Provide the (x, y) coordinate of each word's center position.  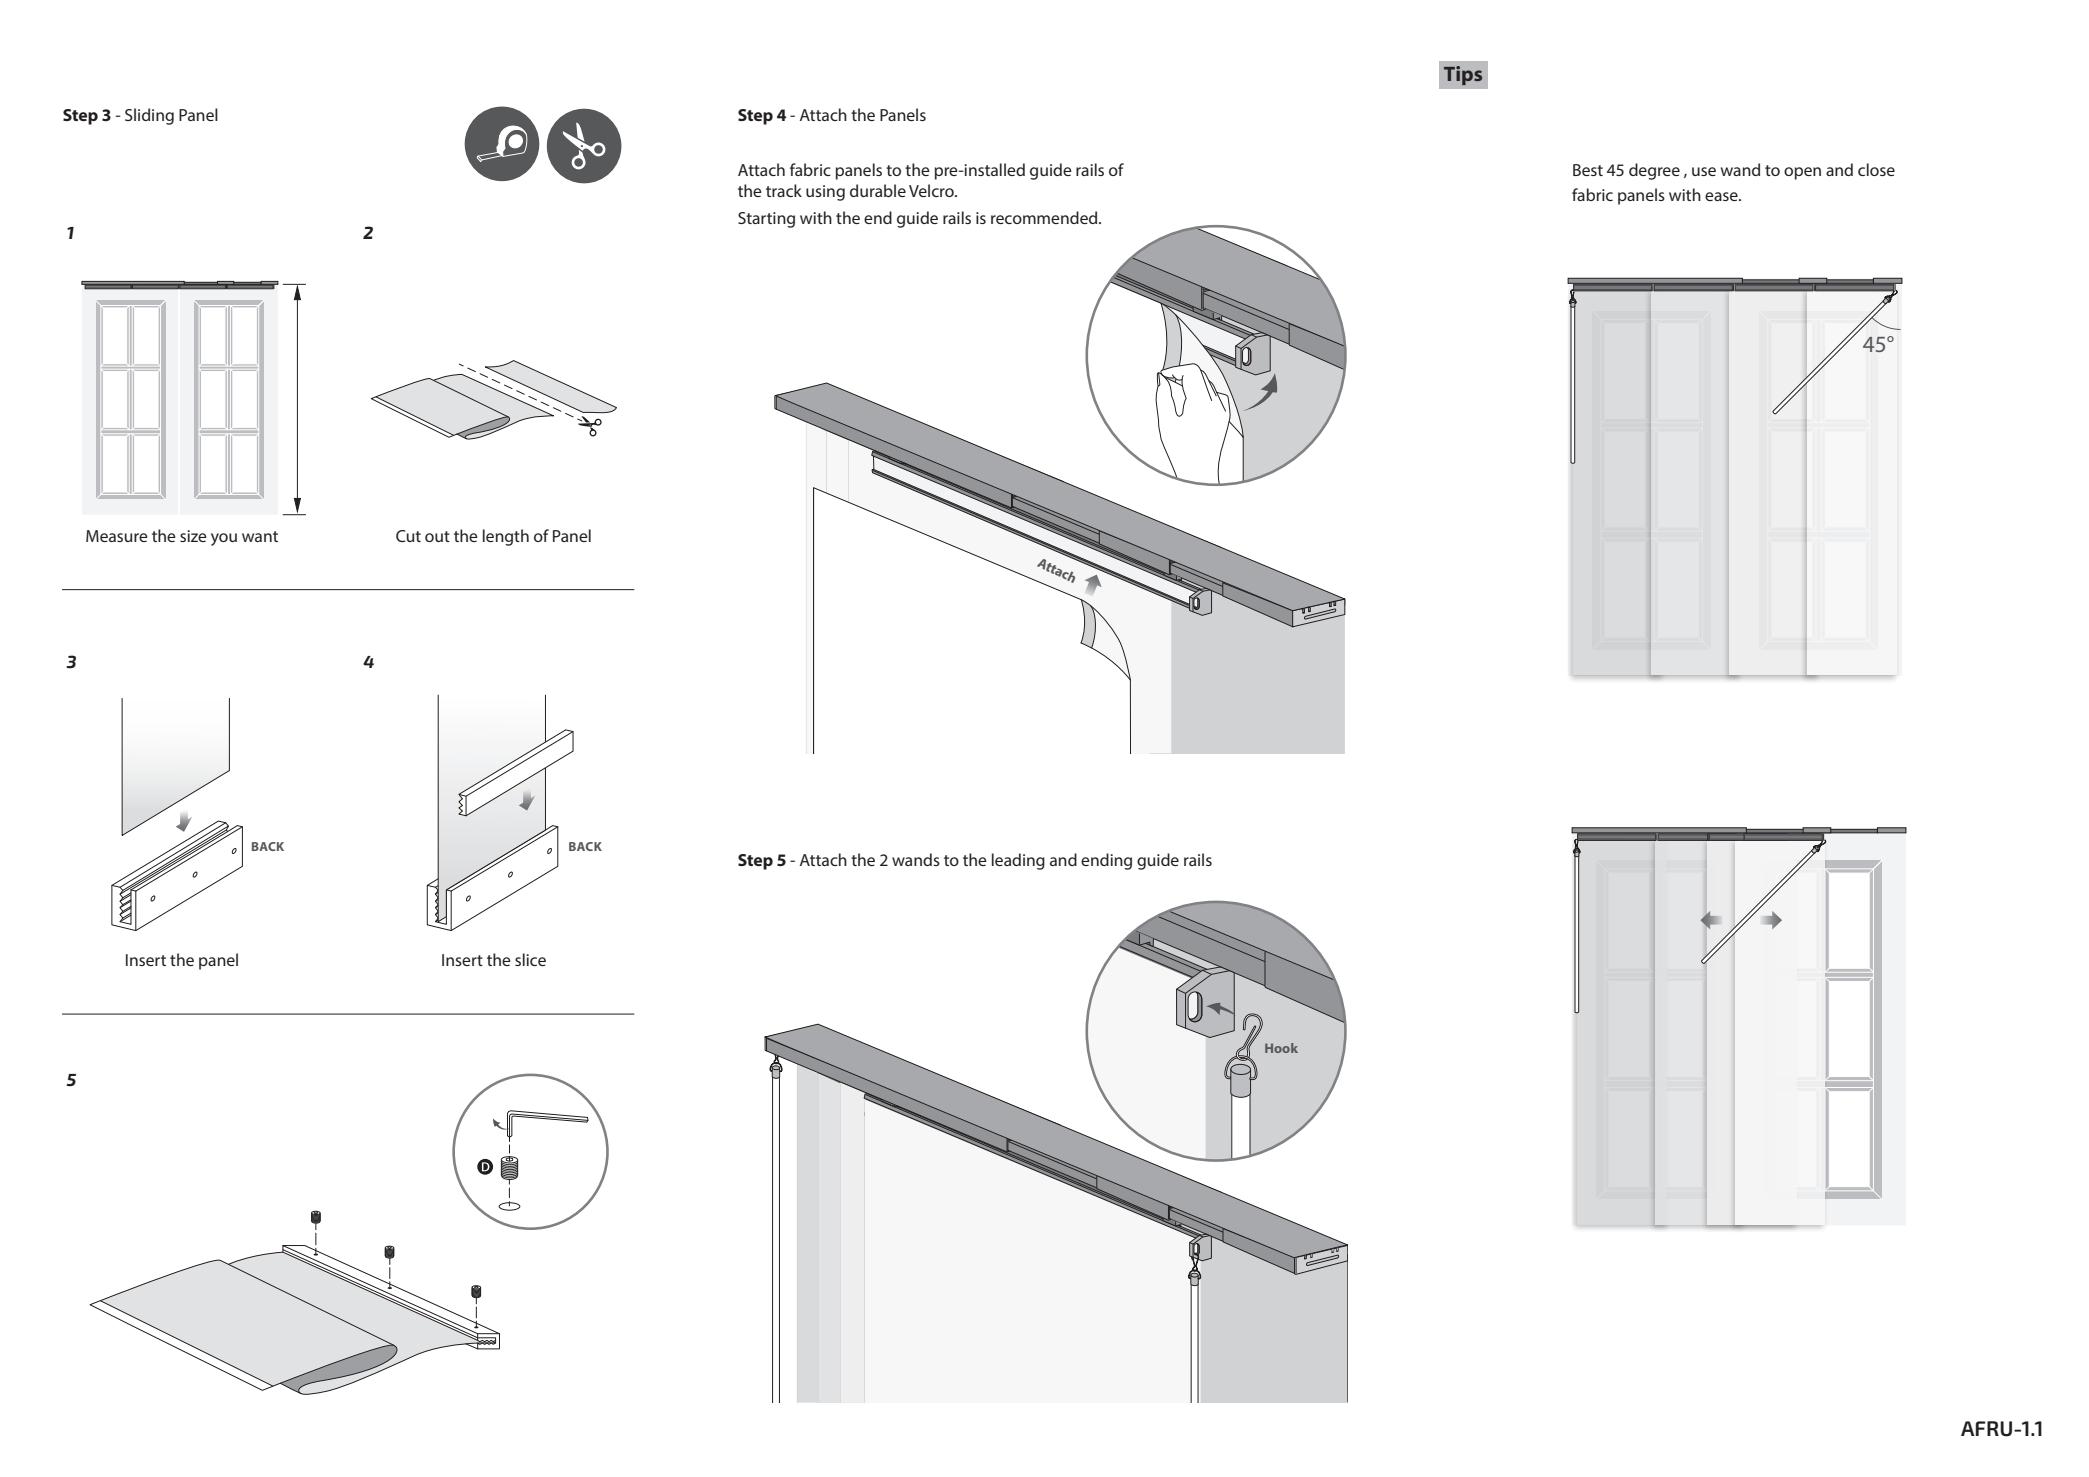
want (260, 536)
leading (1018, 861)
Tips (1463, 75)
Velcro (932, 190)
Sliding (149, 116)
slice (530, 959)
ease (1722, 196)
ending (1106, 861)
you (224, 539)
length (506, 537)
